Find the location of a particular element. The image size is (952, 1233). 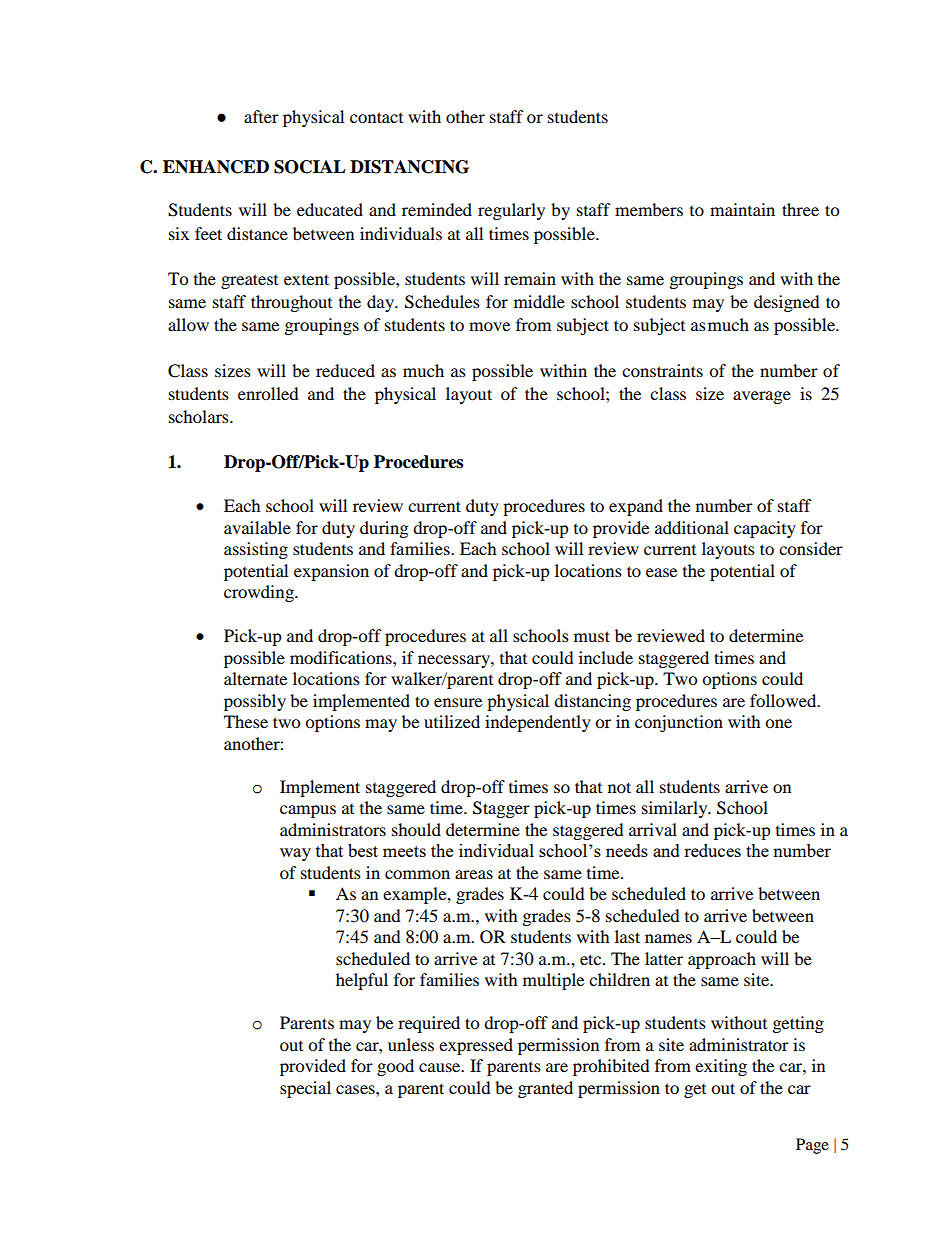

granted is located at coordinates (545, 1089).
